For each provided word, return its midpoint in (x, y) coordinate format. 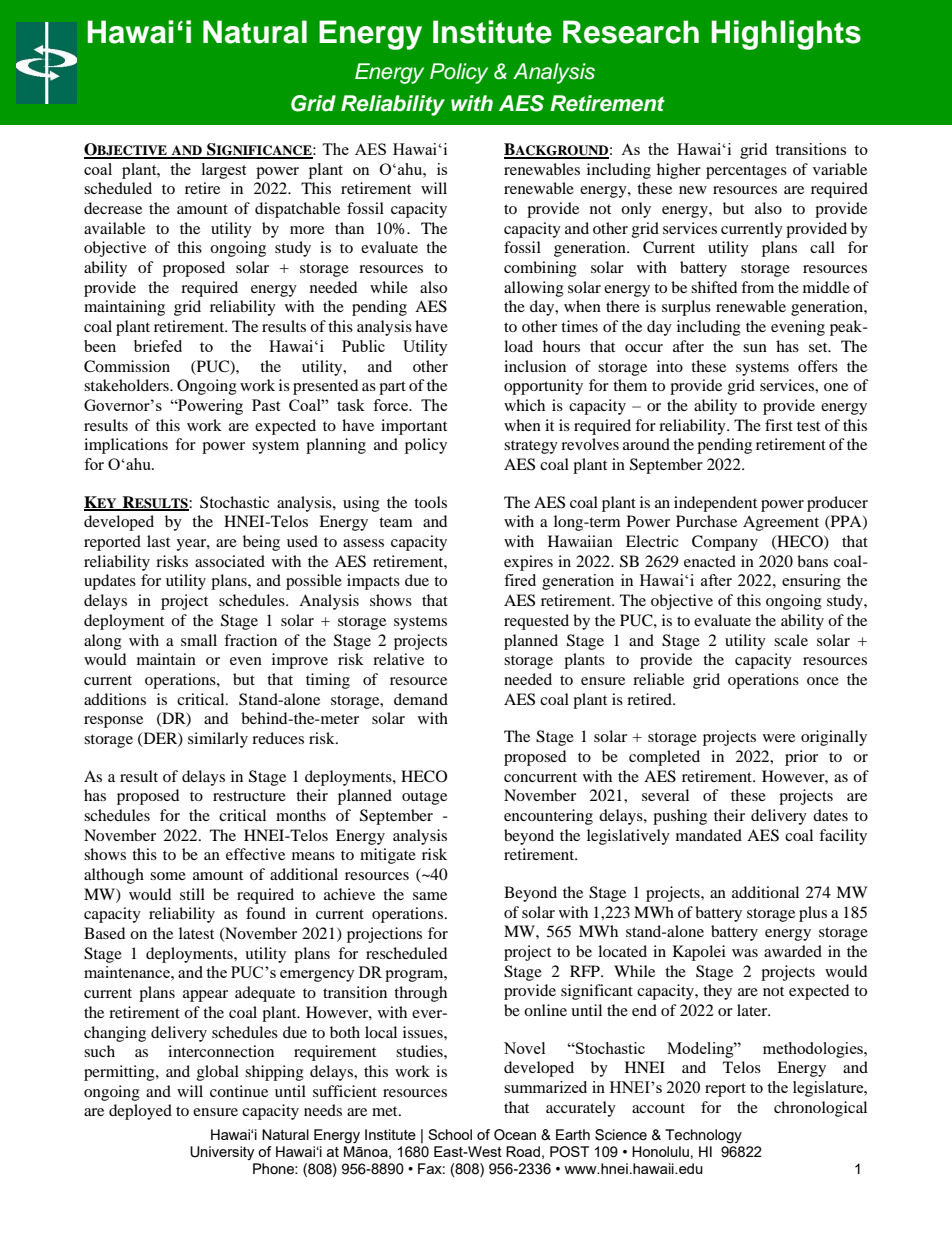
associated (230, 561)
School (450, 1134)
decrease (113, 208)
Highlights (786, 35)
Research (631, 32)
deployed (140, 1112)
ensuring (811, 582)
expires (528, 563)
